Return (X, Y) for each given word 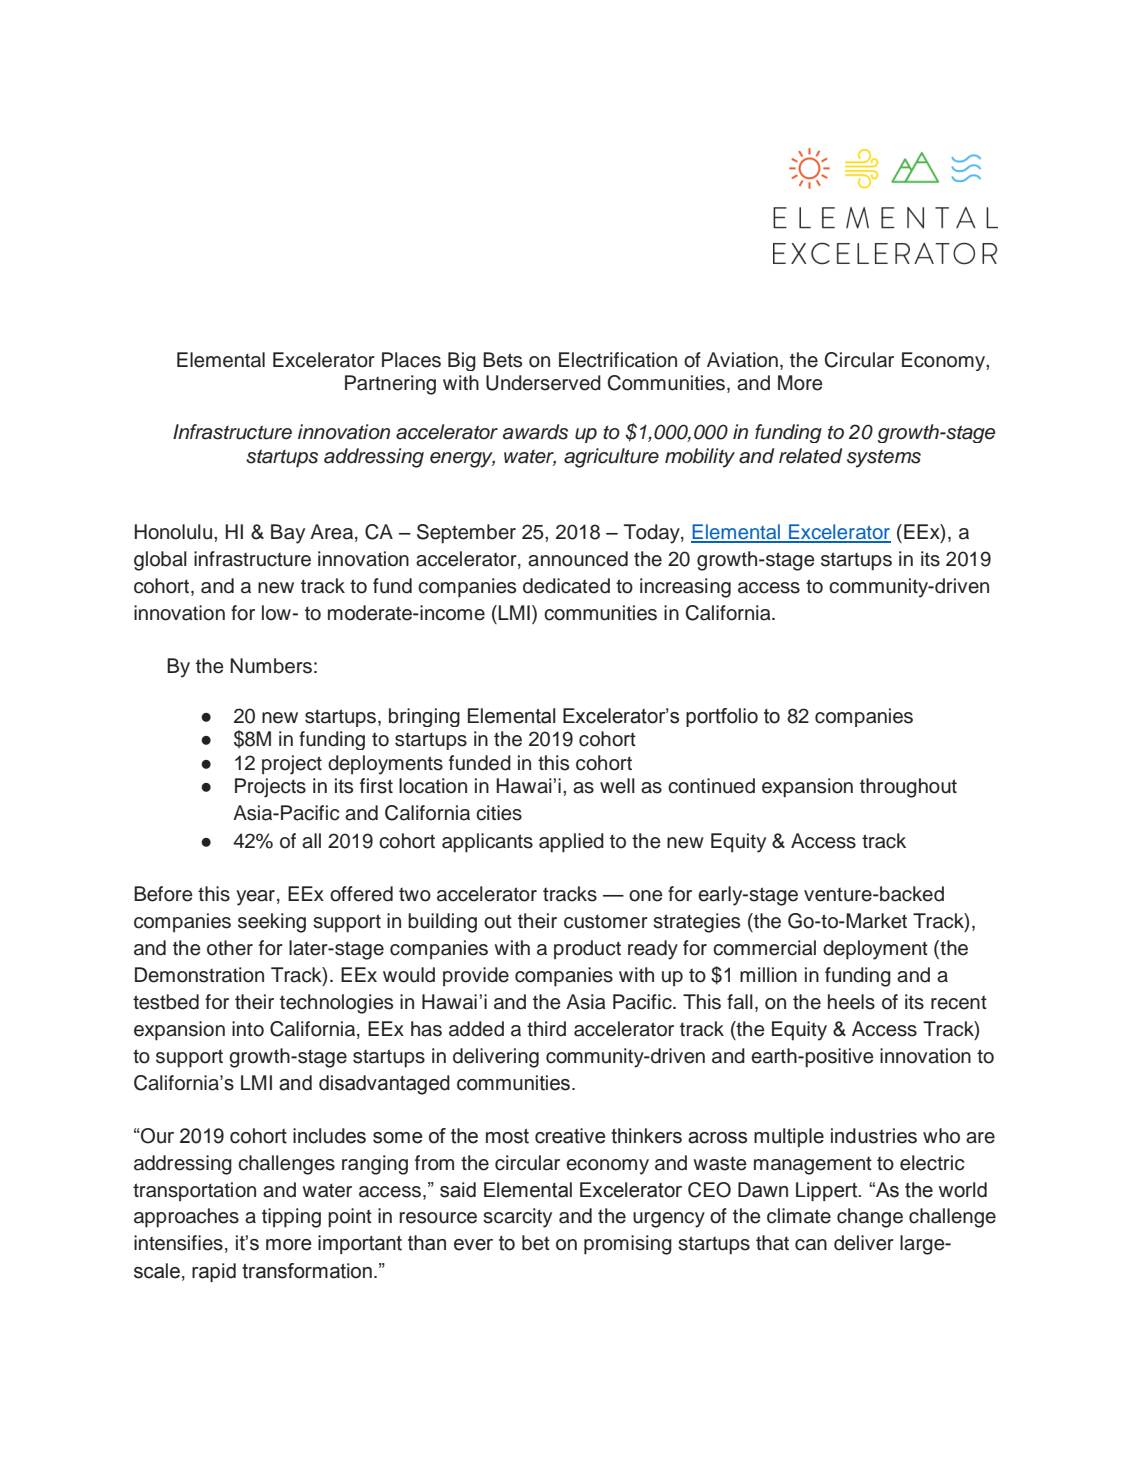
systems (884, 459)
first (376, 786)
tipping (291, 1218)
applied (571, 843)
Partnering (390, 385)
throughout (908, 788)
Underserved (543, 383)
